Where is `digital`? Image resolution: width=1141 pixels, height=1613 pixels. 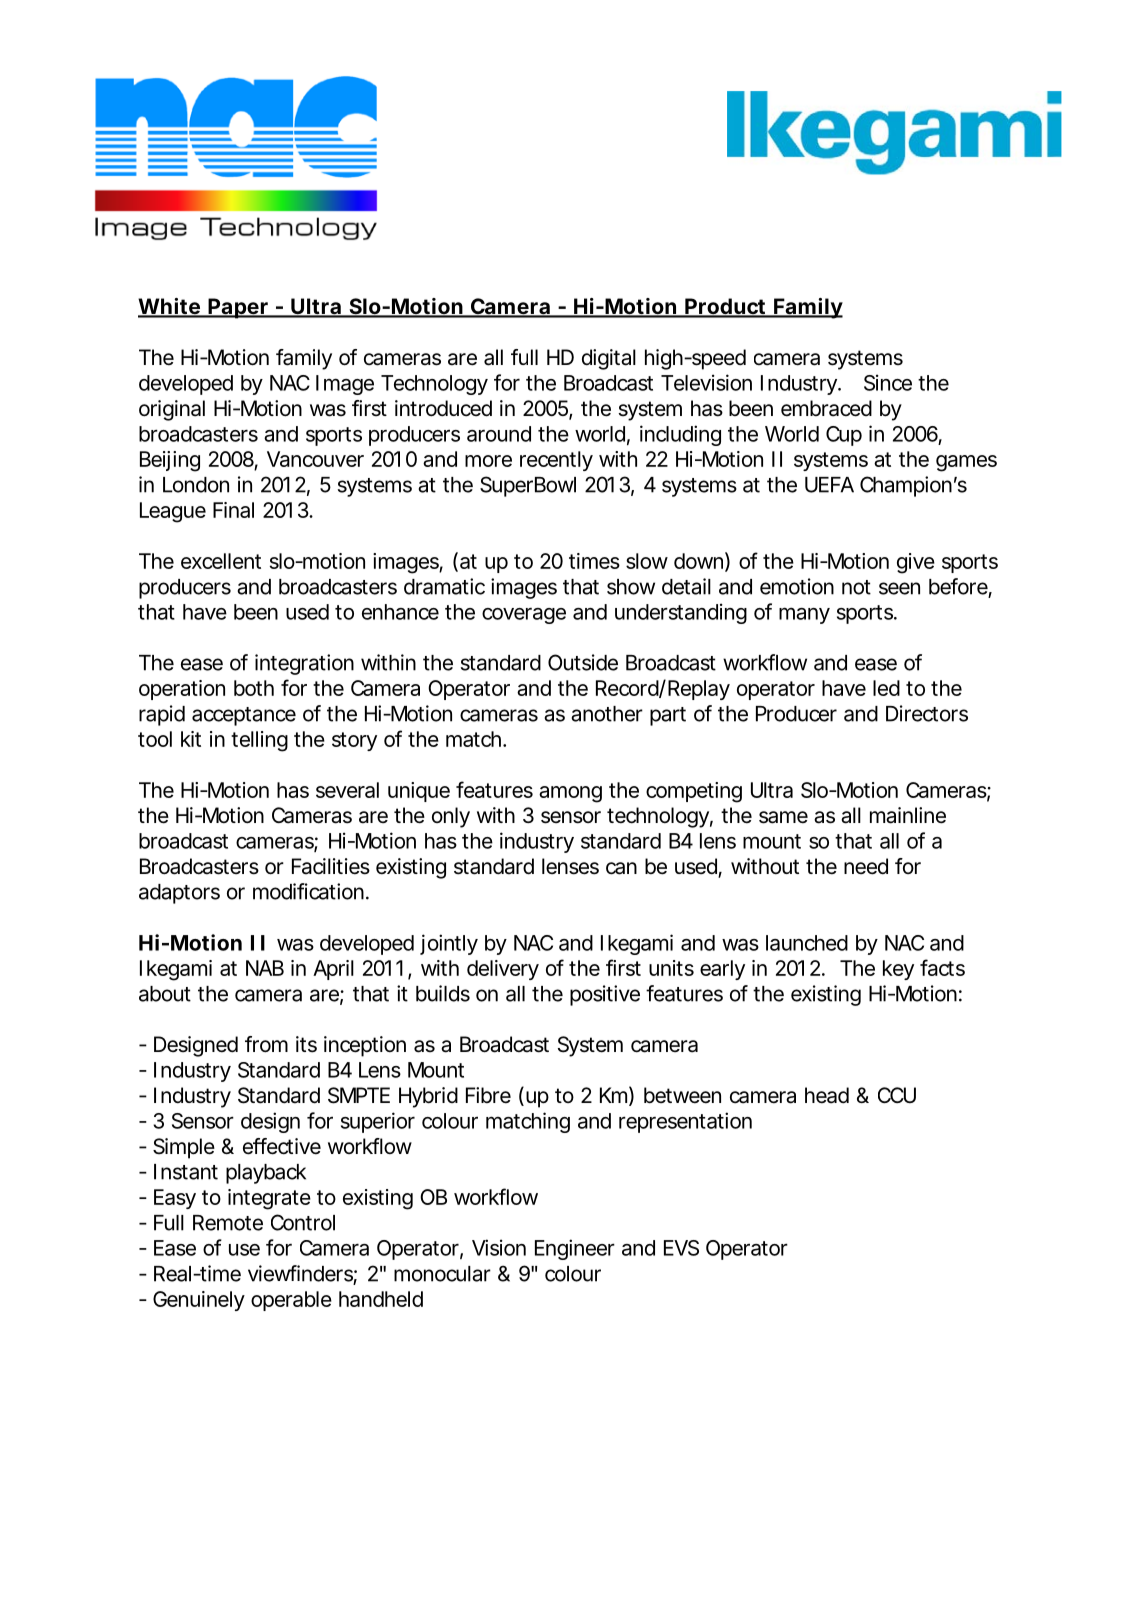
digital is located at coordinates (609, 359).
